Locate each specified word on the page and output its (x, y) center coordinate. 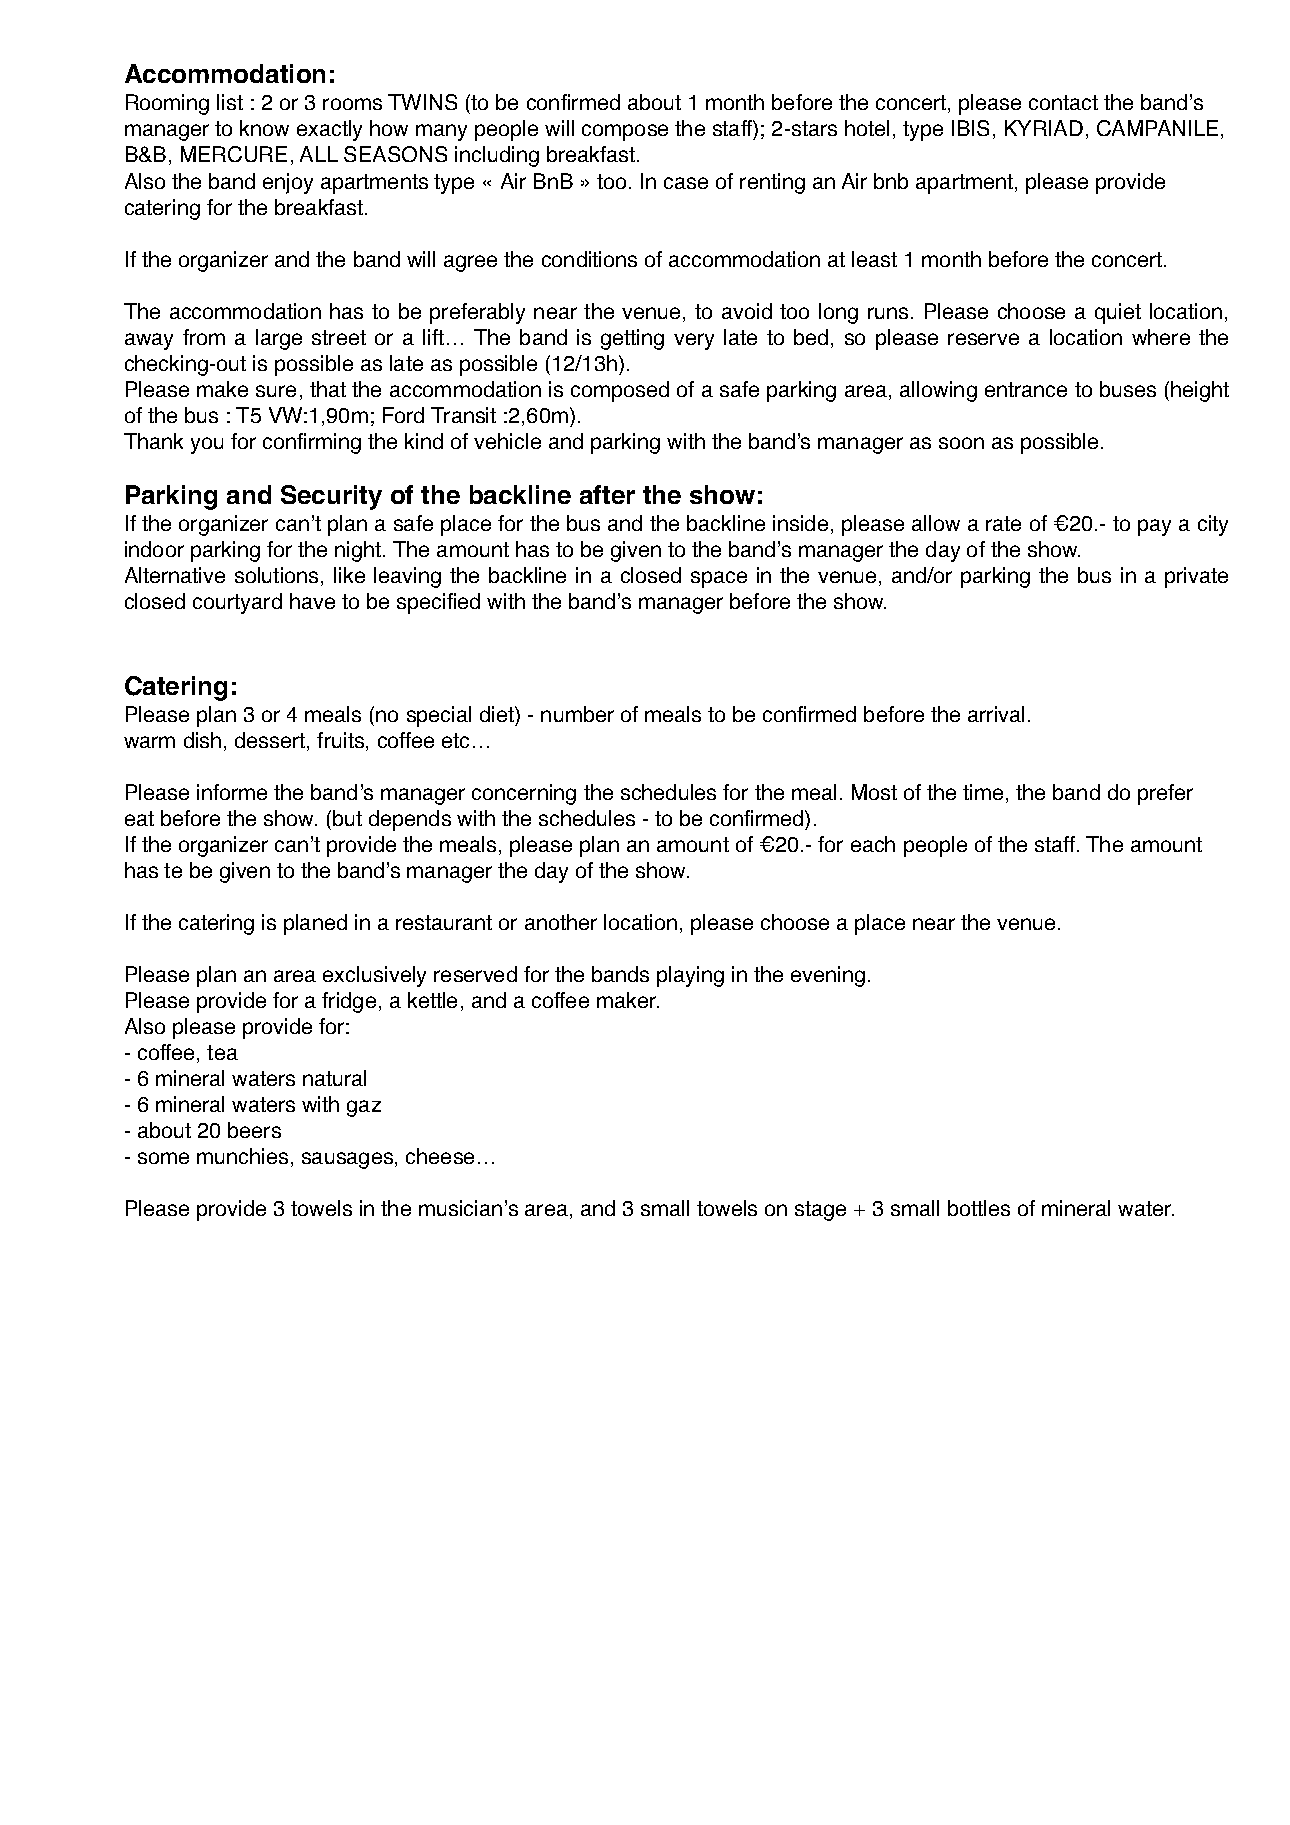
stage (820, 1211)
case (686, 183)
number (577, 714)
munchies (242, 1156)
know (264, 128)
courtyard (237, 603)
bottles (979, 1208)
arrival (996, 714)
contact (1063, 102)
